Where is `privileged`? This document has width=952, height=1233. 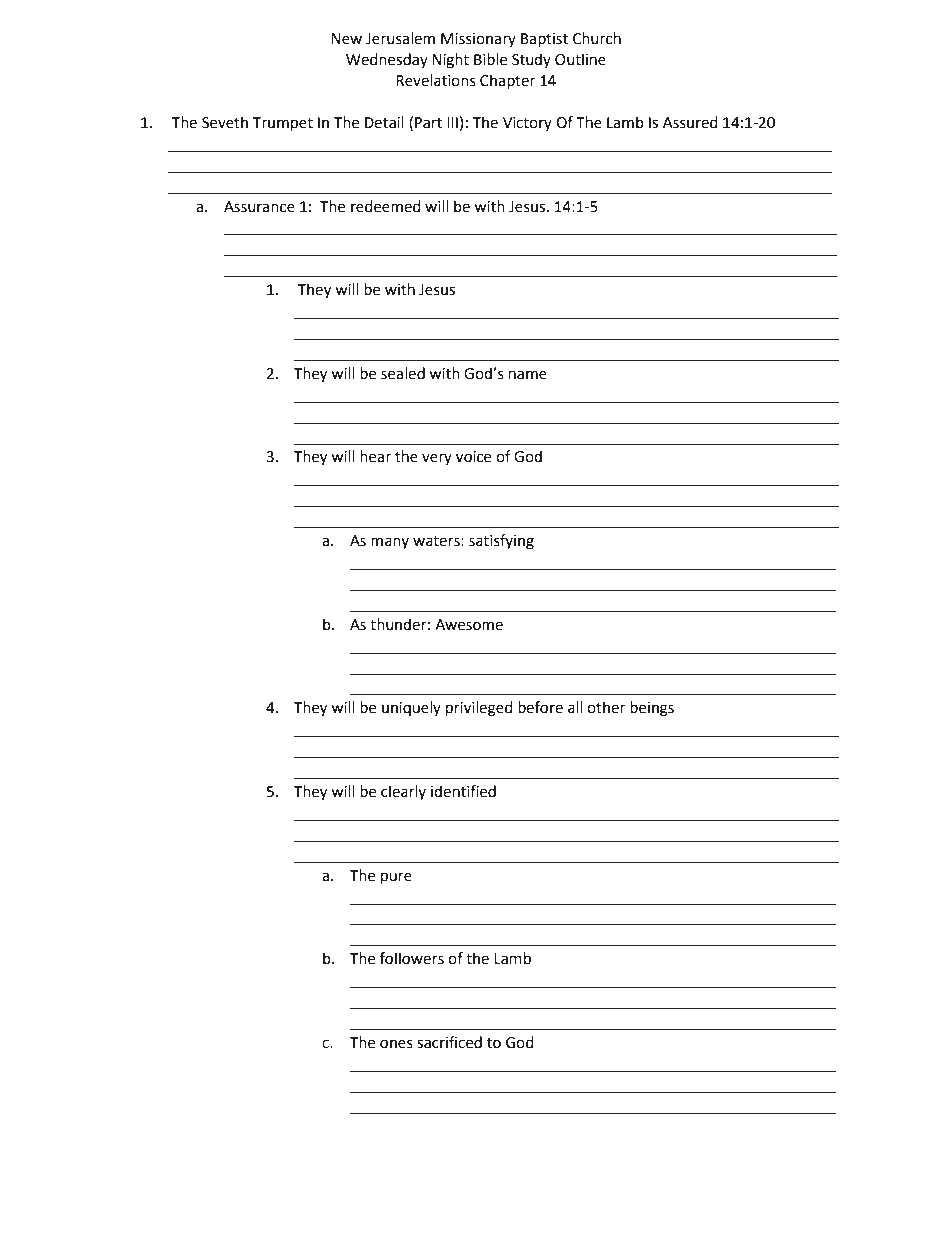 privileged is located at coordinates (479, 709).
